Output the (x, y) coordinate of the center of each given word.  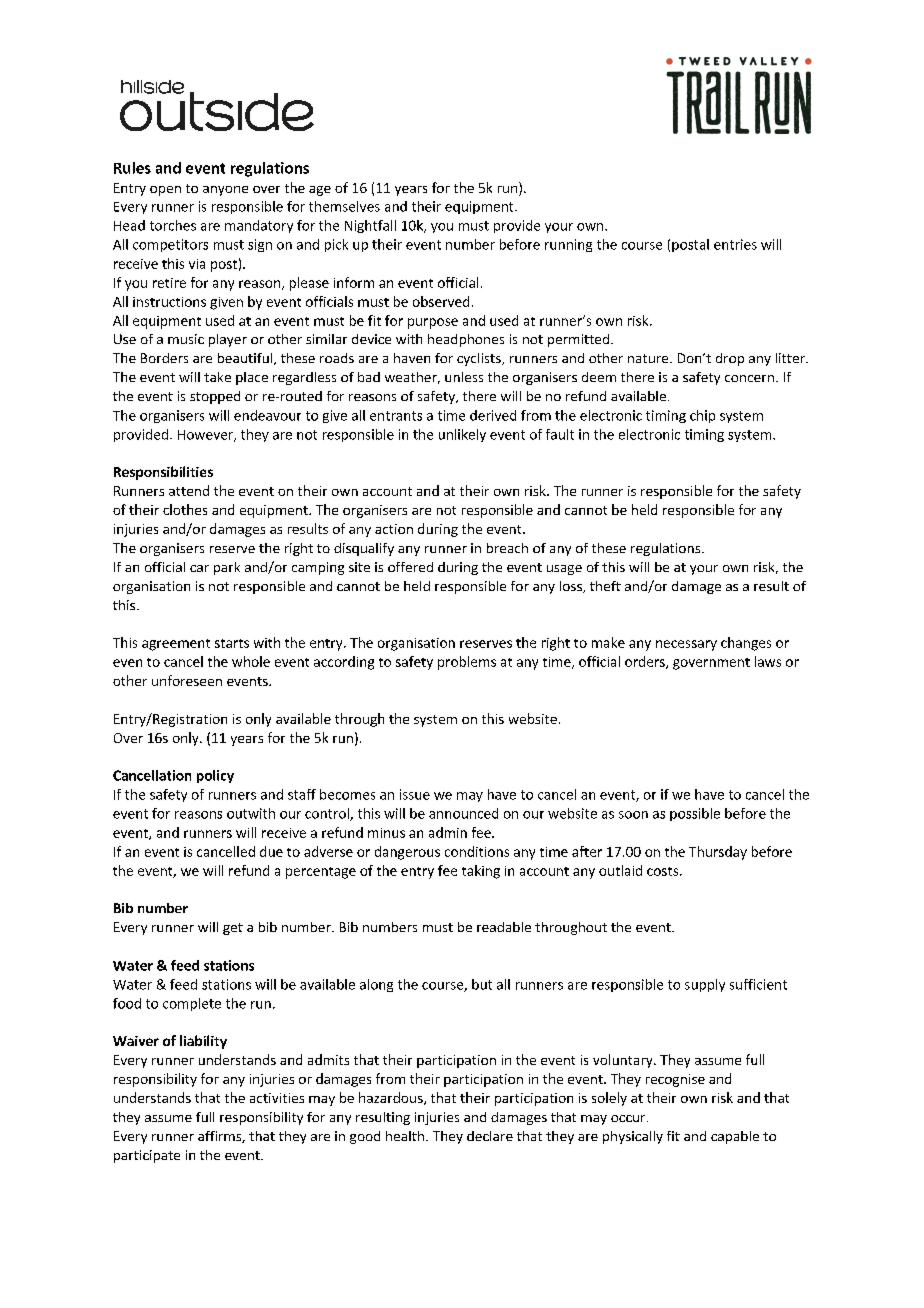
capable (735, 1137)
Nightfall (370, 226)
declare (490, 1136)
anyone (225, 191)
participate (147, 1156)
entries (735, 244)
